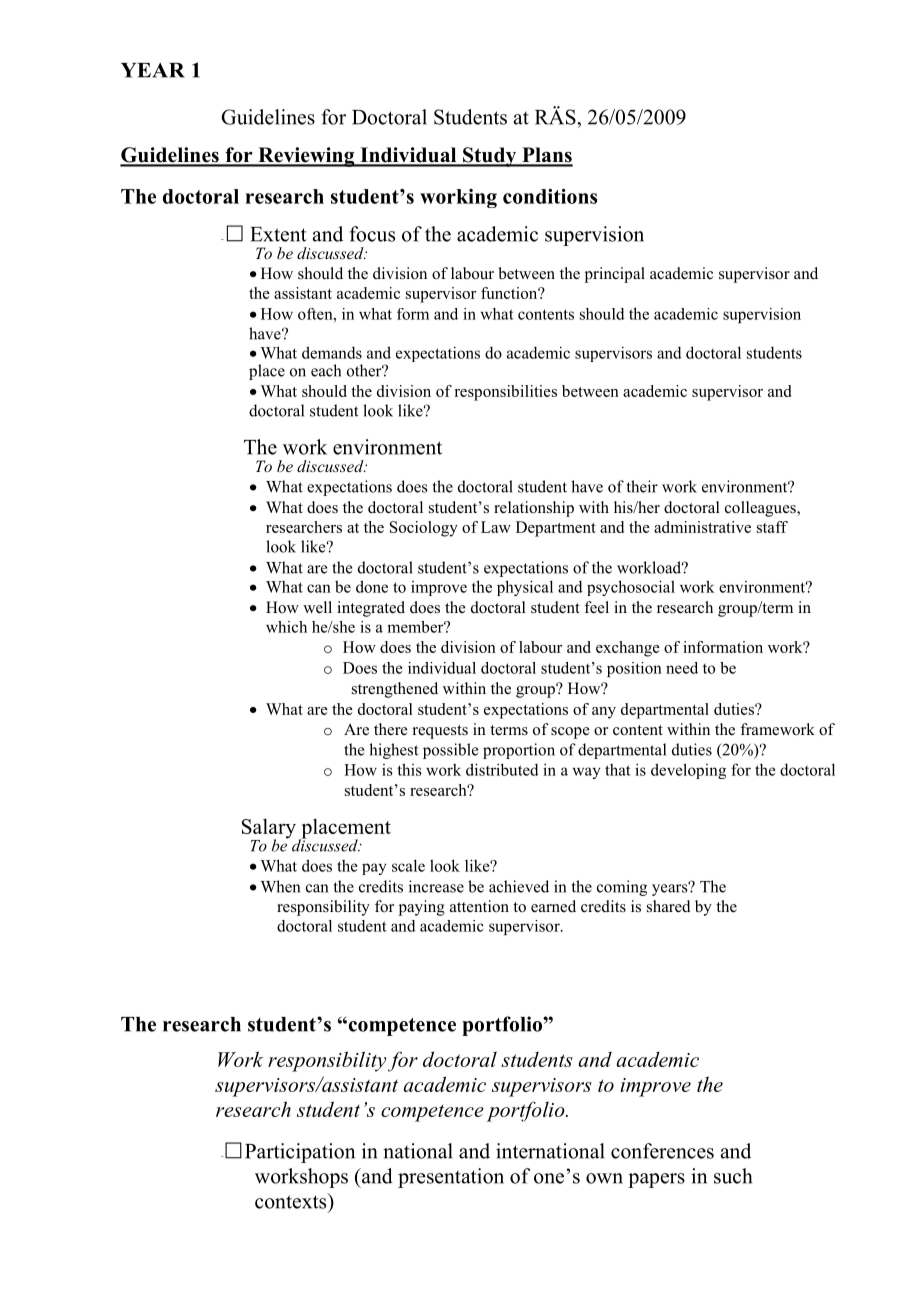  I want to click on achieved, so click(519, 886).
